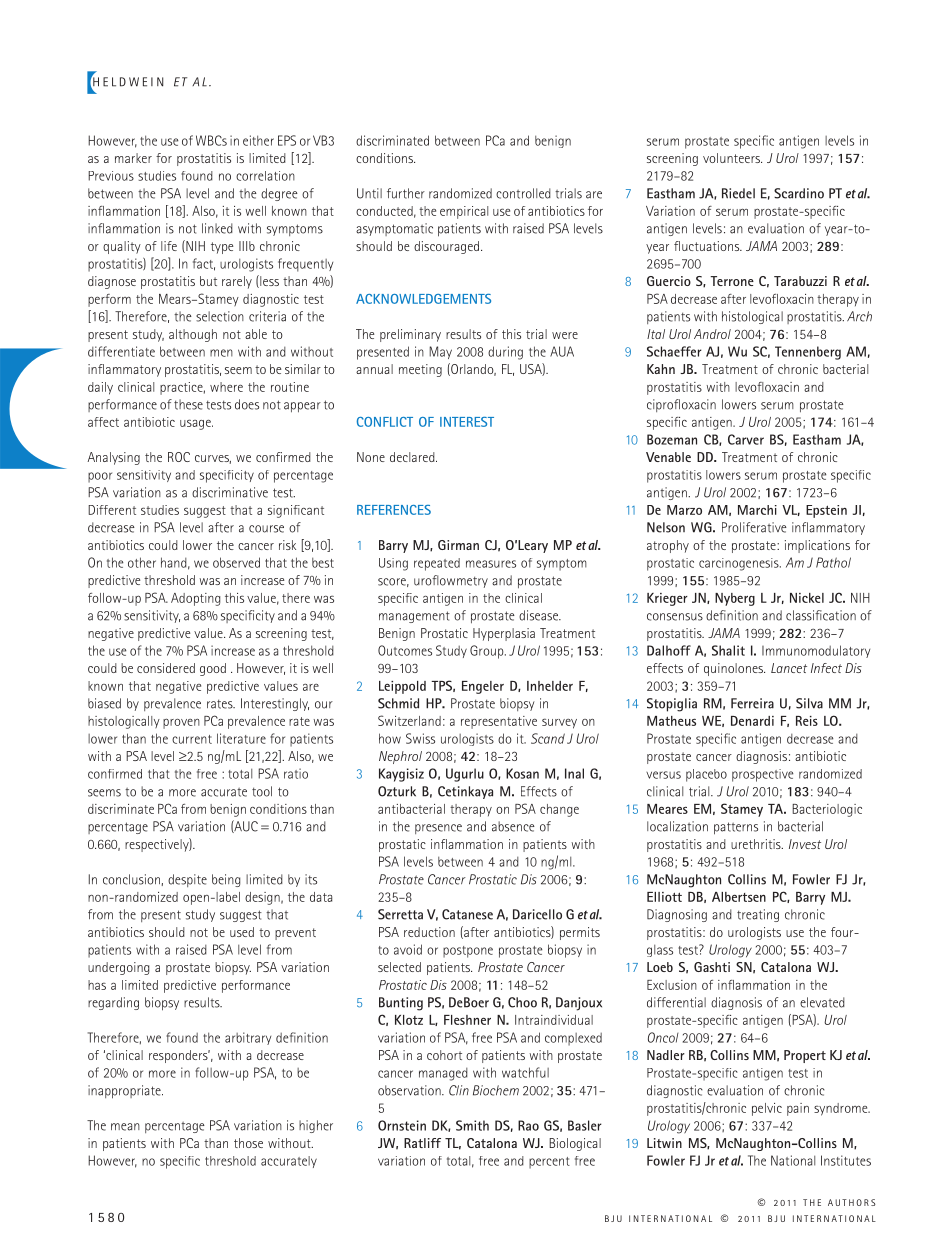  What do you see at coordinates (464, 212) in the screenshot?
I see `empirical` at bounding box center [464, 212].
